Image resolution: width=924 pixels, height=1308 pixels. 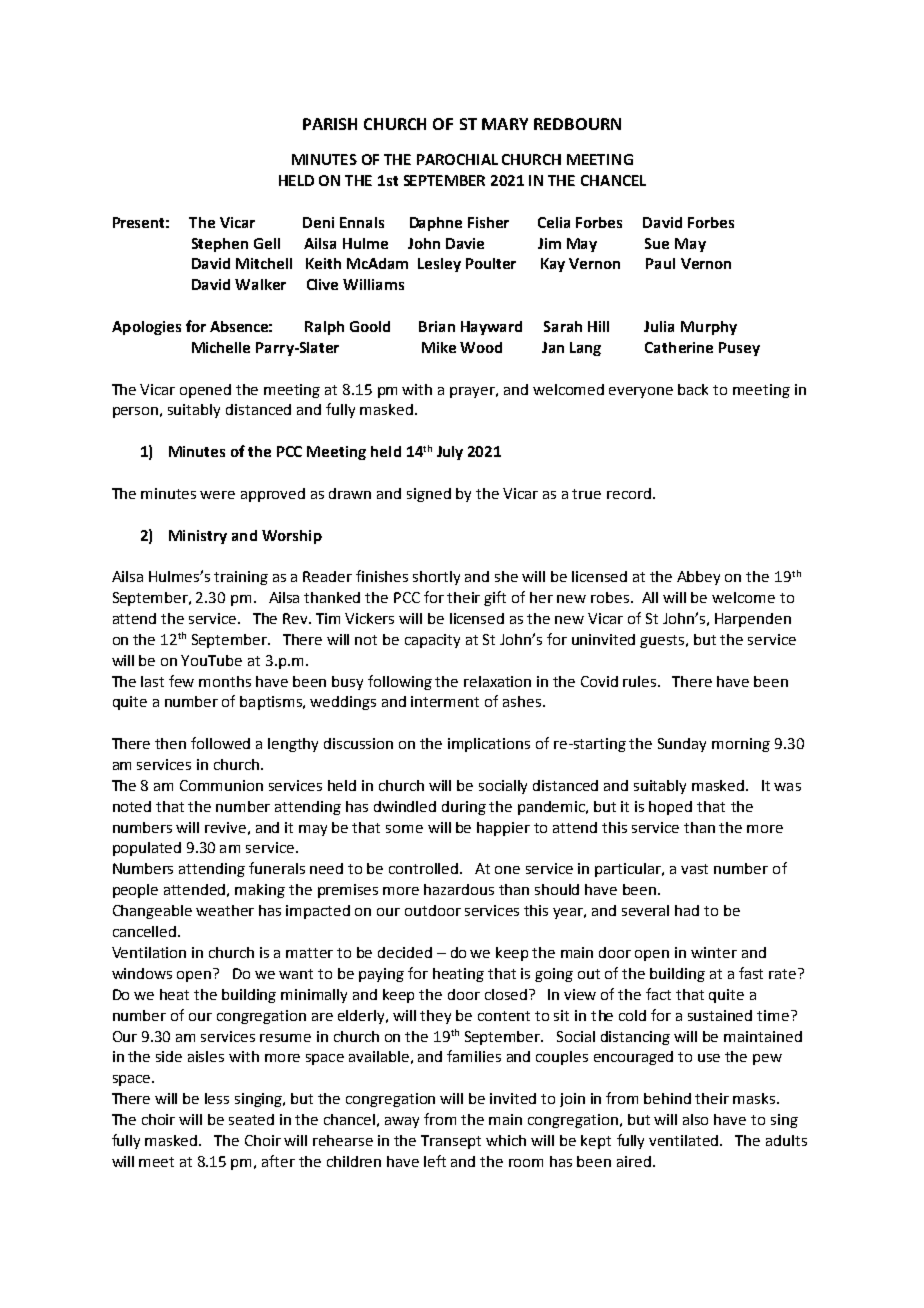 I want to click on capacity, so click(x=432, y=641).
